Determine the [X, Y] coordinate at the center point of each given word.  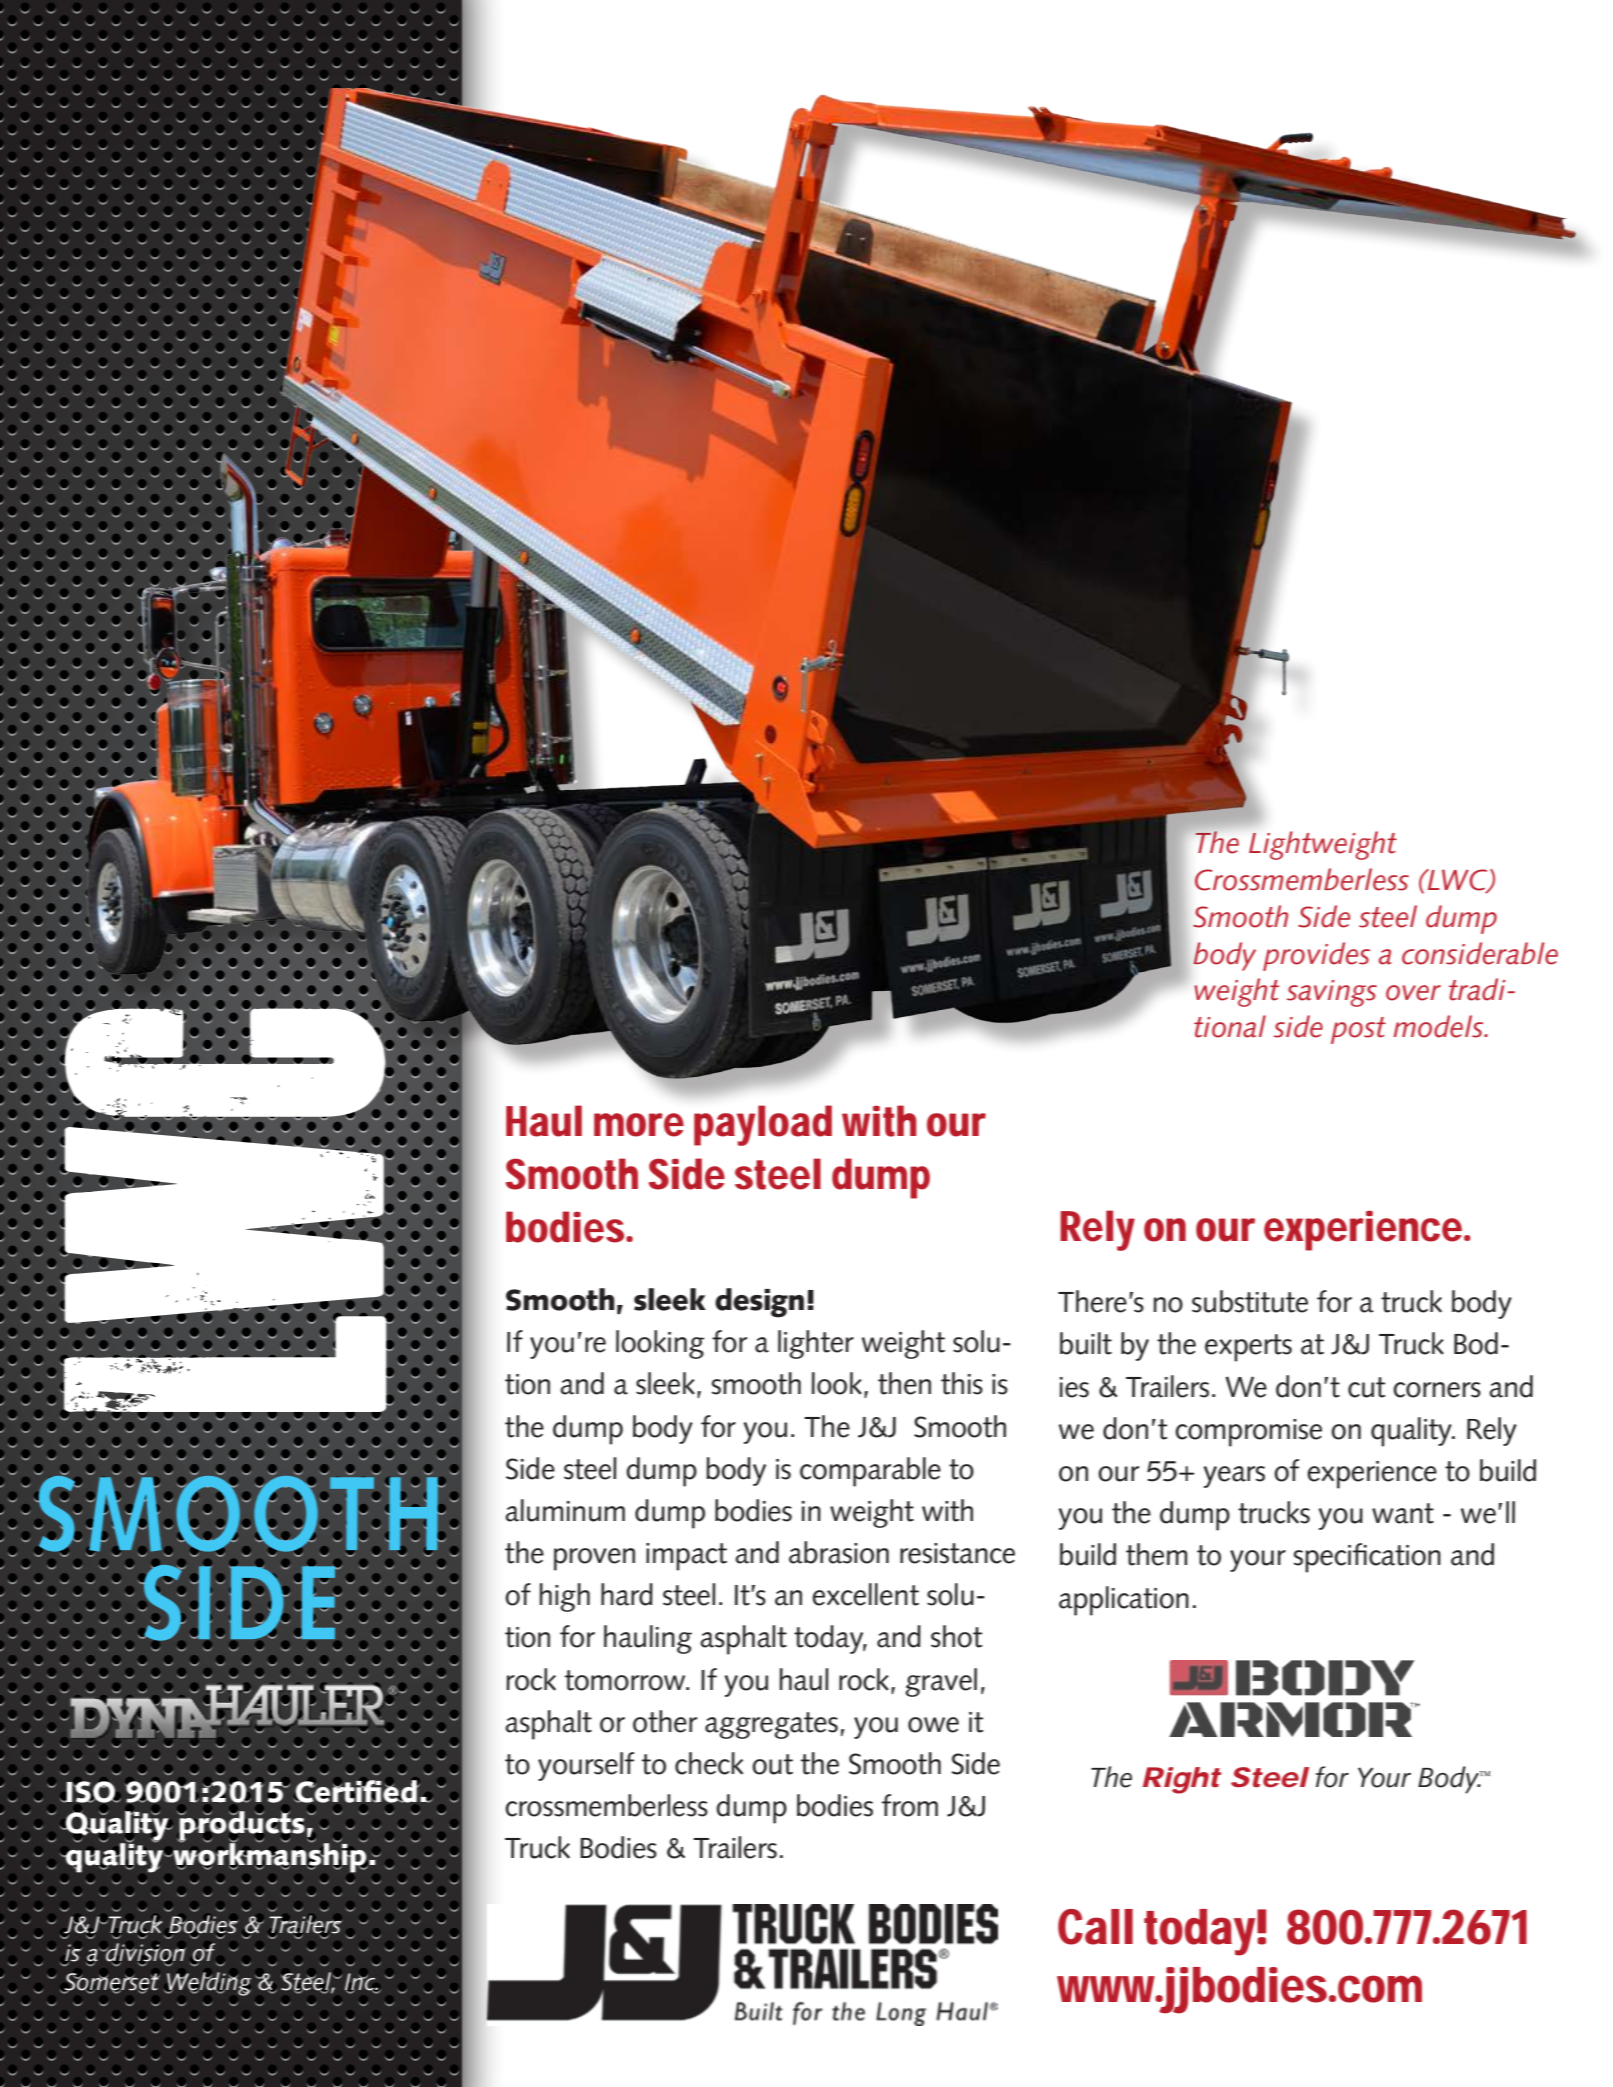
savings [1332, 993]
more [639, 1125]
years [1234, 1477]
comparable [870, 1472]
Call [1095, 1927]
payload [763, 1125]
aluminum [565, 1510]
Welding [208, 1984]
